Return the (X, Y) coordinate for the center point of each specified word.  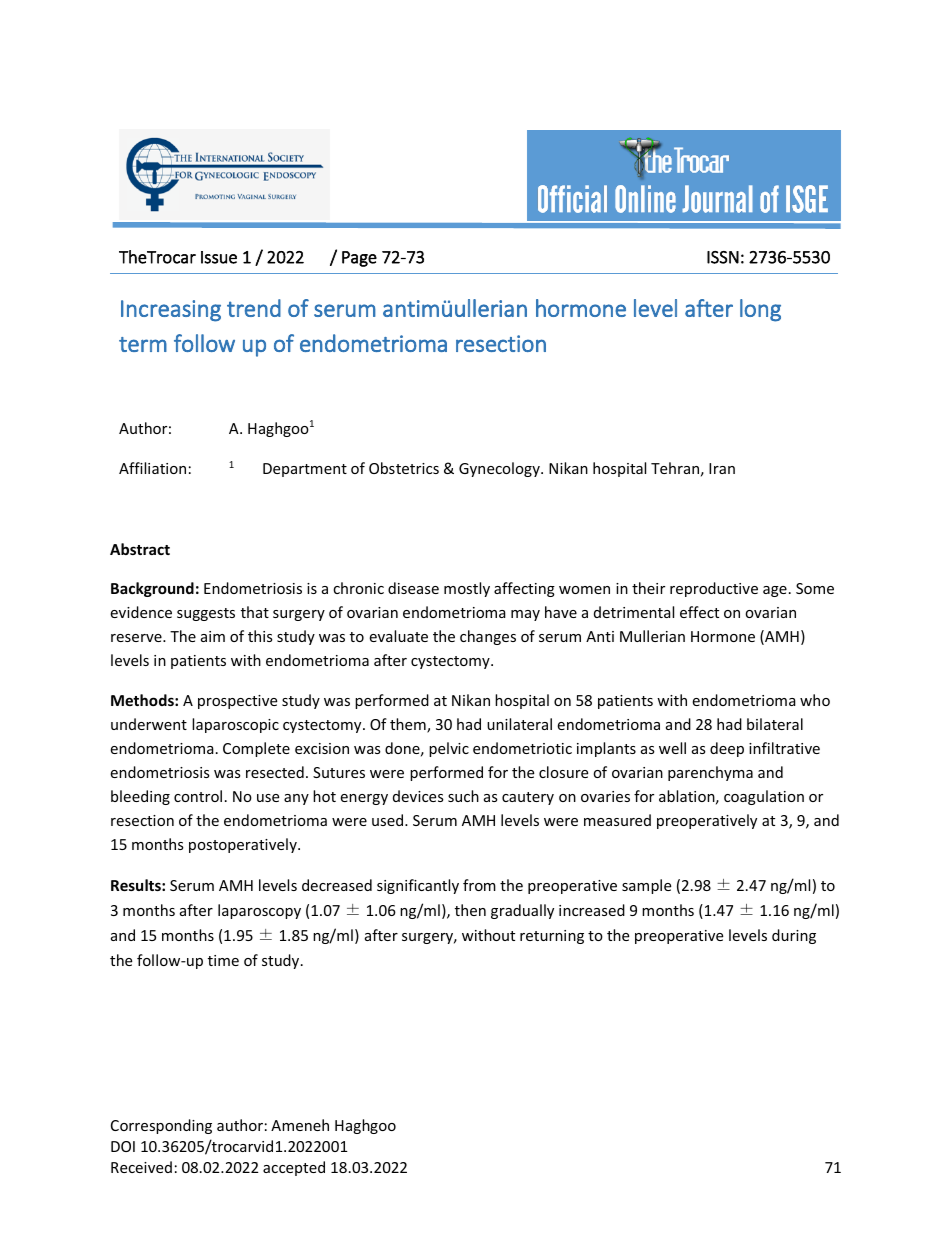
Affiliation (152, 468)
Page (359, 259)
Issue (219, 257)
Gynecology (500, 469)
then (470, 910)
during (794, 936)
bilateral (775, 724)
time (223, 960)
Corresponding (161, 1126)
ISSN (723, 257)
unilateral (519, 724)
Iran (722, 468)
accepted (294, 1168)
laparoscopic (235, 725)
